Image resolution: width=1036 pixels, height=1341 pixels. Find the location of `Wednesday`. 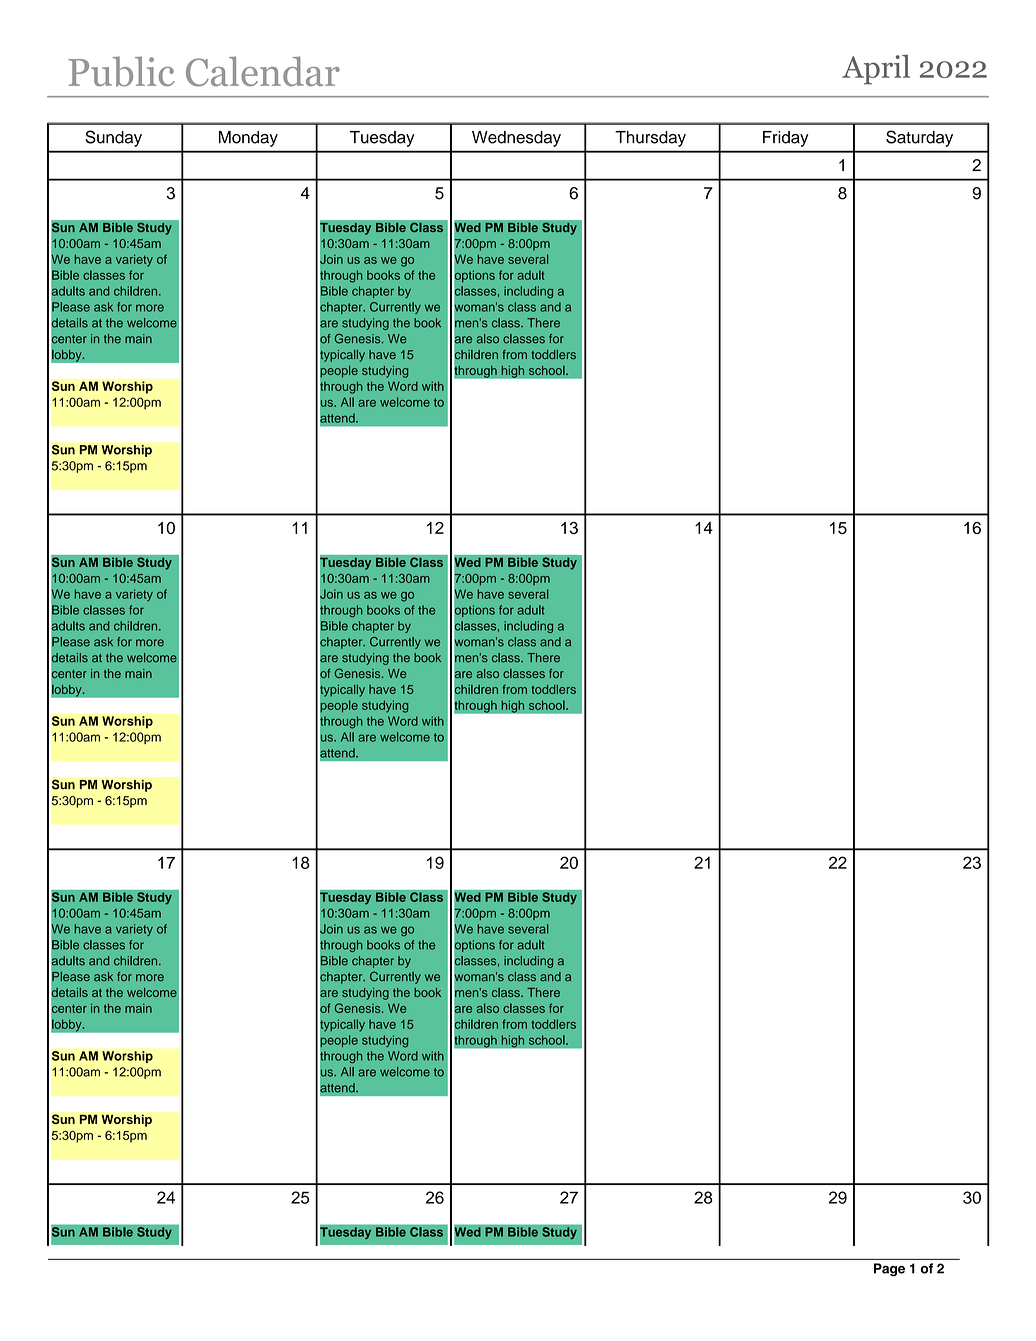

Wednesday is located at coordinates (516, 139).
